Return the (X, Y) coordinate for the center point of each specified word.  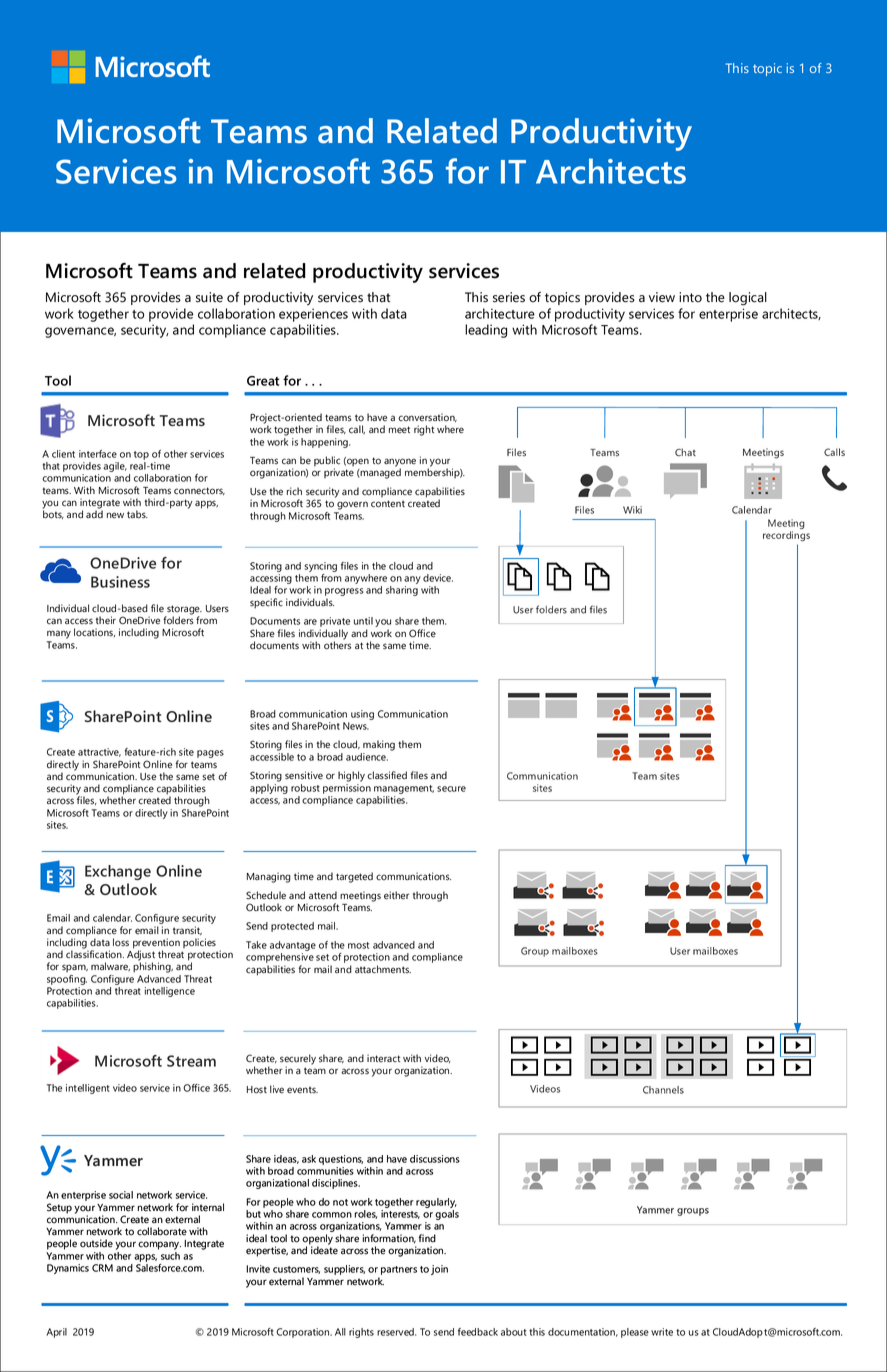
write (662, 1332)
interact (383, 1058)
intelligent (88, 1089)
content (388, 504)
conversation (427, 417)
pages (210, 754)
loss (121, 942)
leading (486, 331)
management (404, 789)
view (662, 297)
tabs (137, 514)
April (56, 1333)
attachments (383, 969)
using (362, 715)
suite (209, 297)
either (396, 895)
